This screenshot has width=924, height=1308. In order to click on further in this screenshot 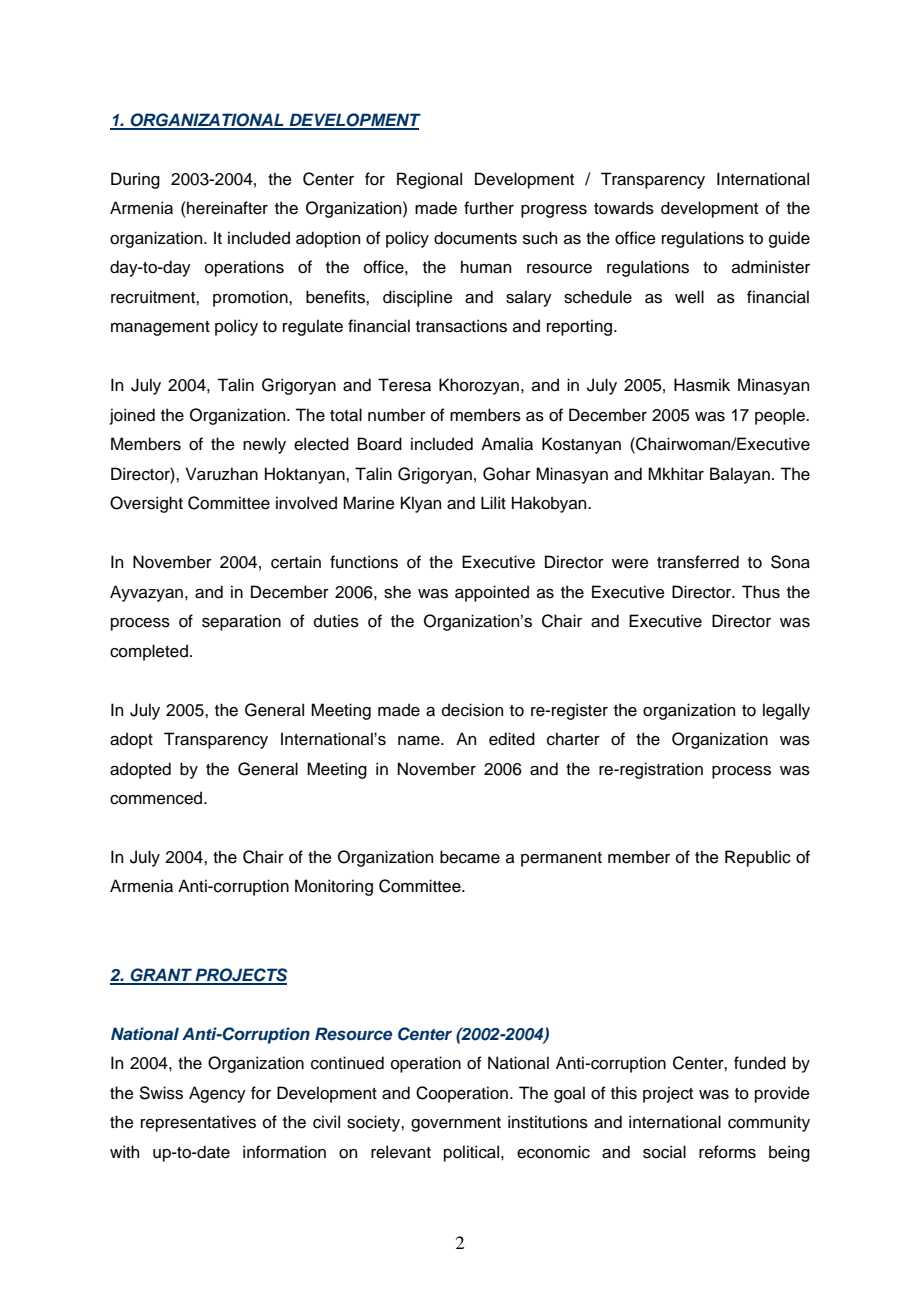, I will do `click(489, 208)`.
